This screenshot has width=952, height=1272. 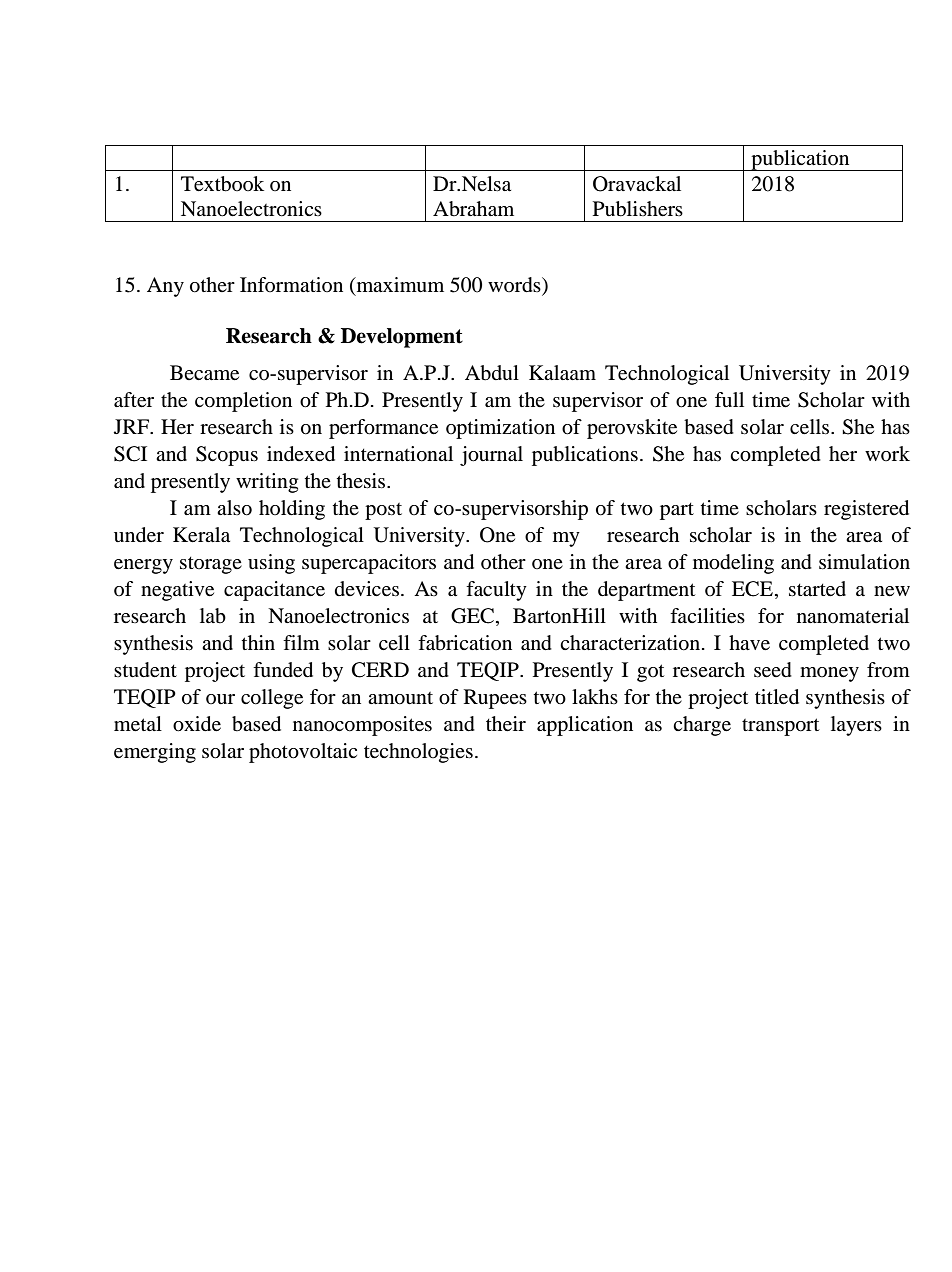 I want to click on journal, so click(x=491, y=456).
